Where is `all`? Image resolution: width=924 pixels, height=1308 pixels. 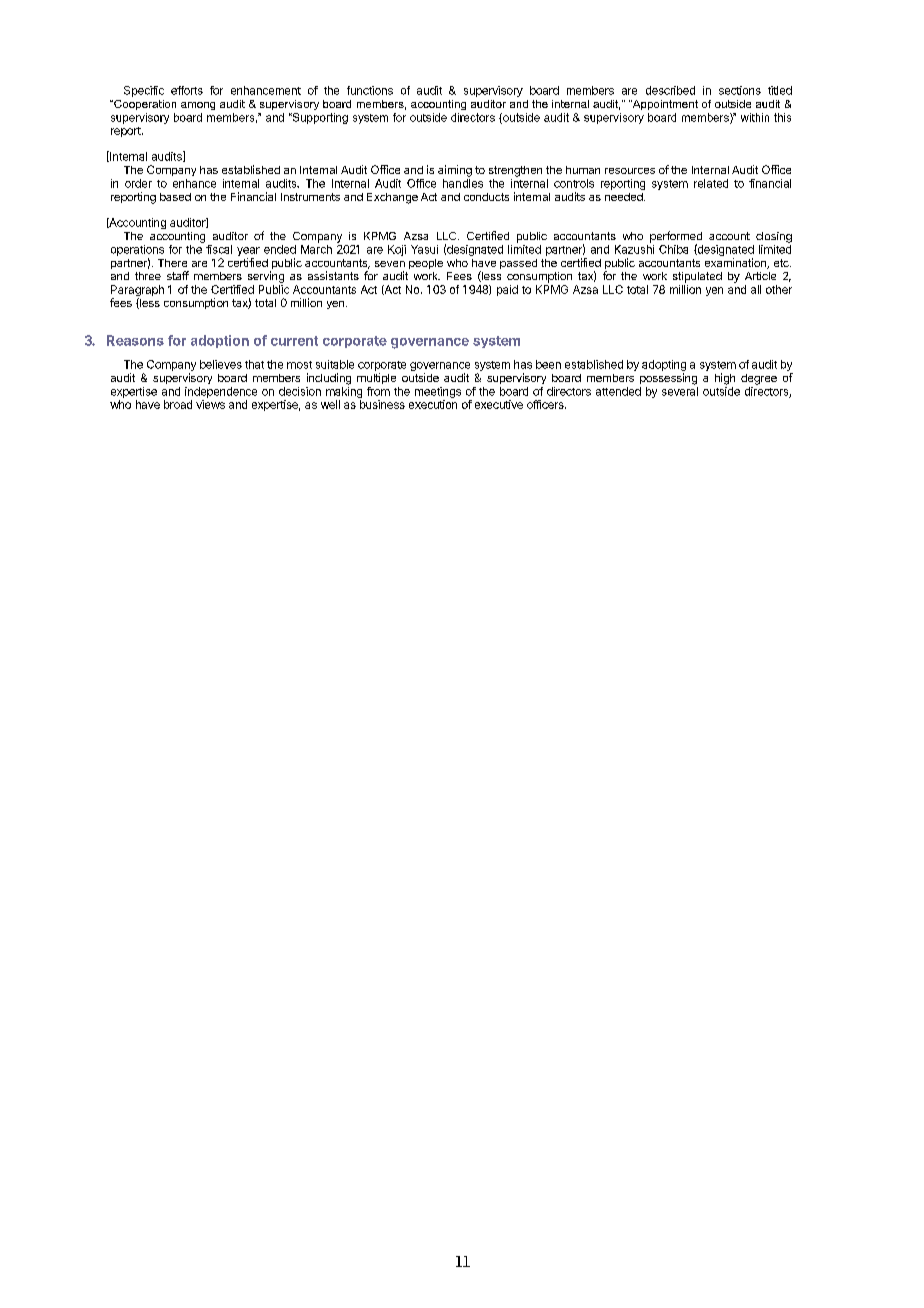
all is located at coordinates (756, 289).
